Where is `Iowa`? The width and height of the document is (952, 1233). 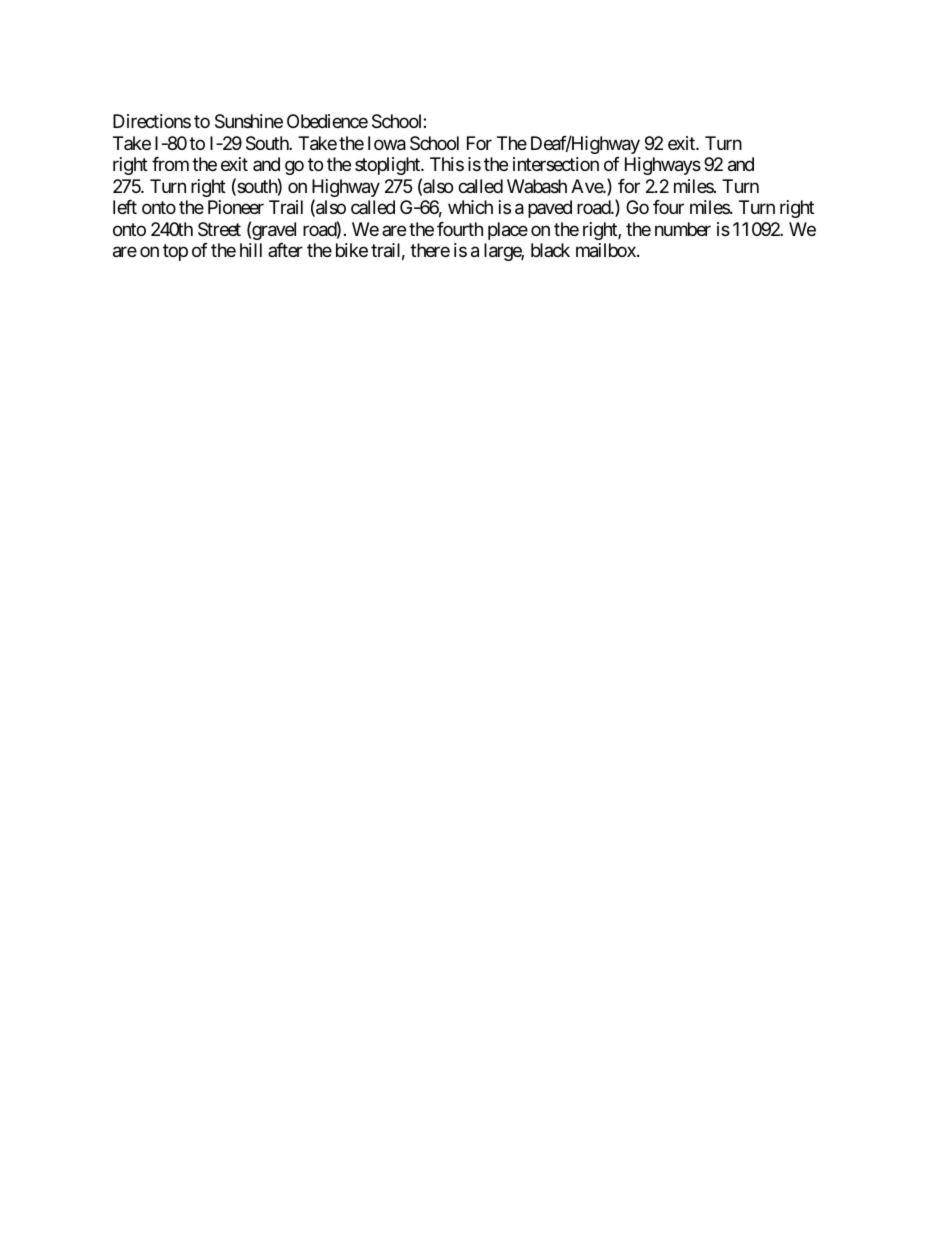
Iowa is located at coordinates (387, 143).
